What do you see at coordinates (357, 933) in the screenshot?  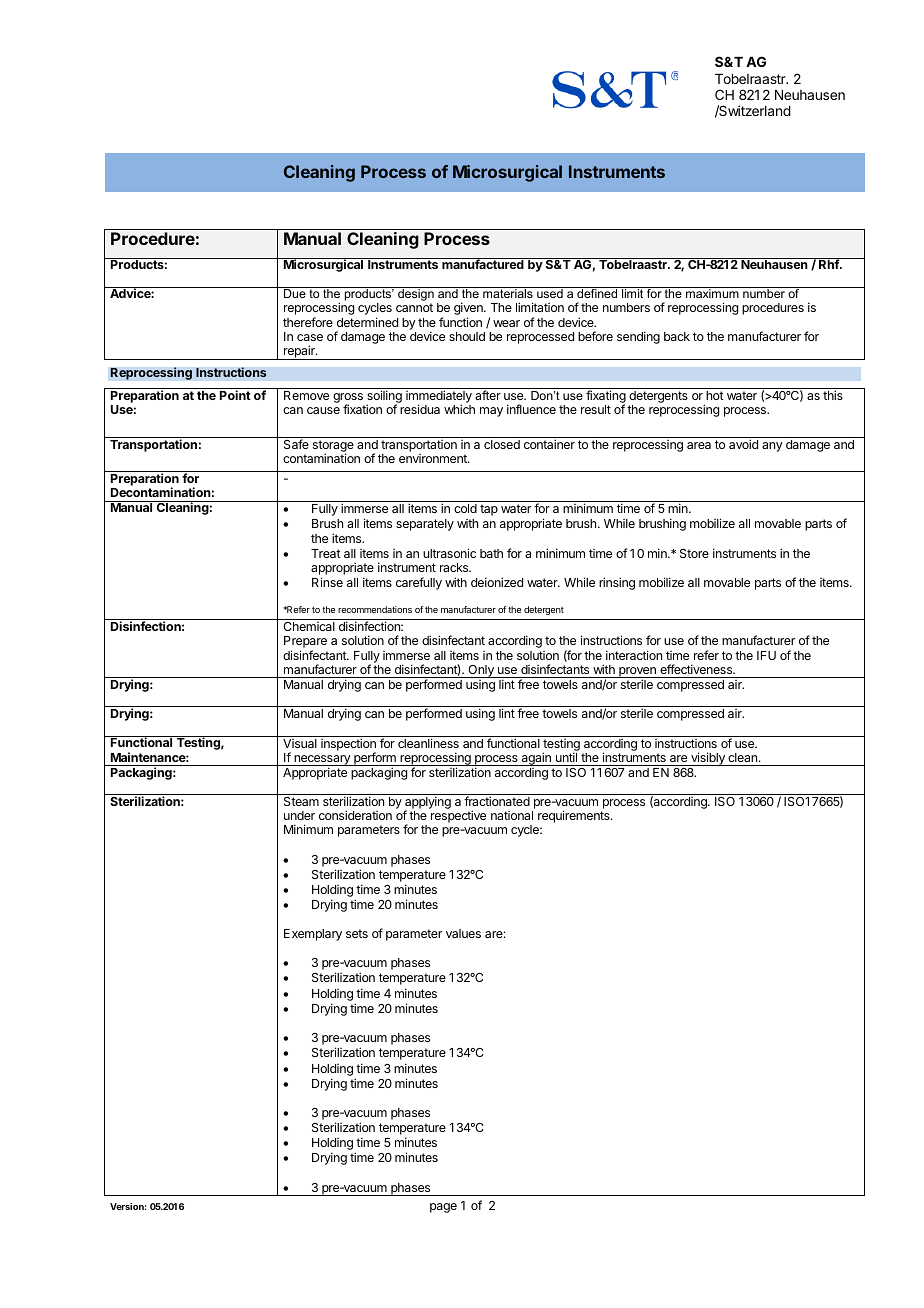 I see `sets` at bounding box center [357, 933].
